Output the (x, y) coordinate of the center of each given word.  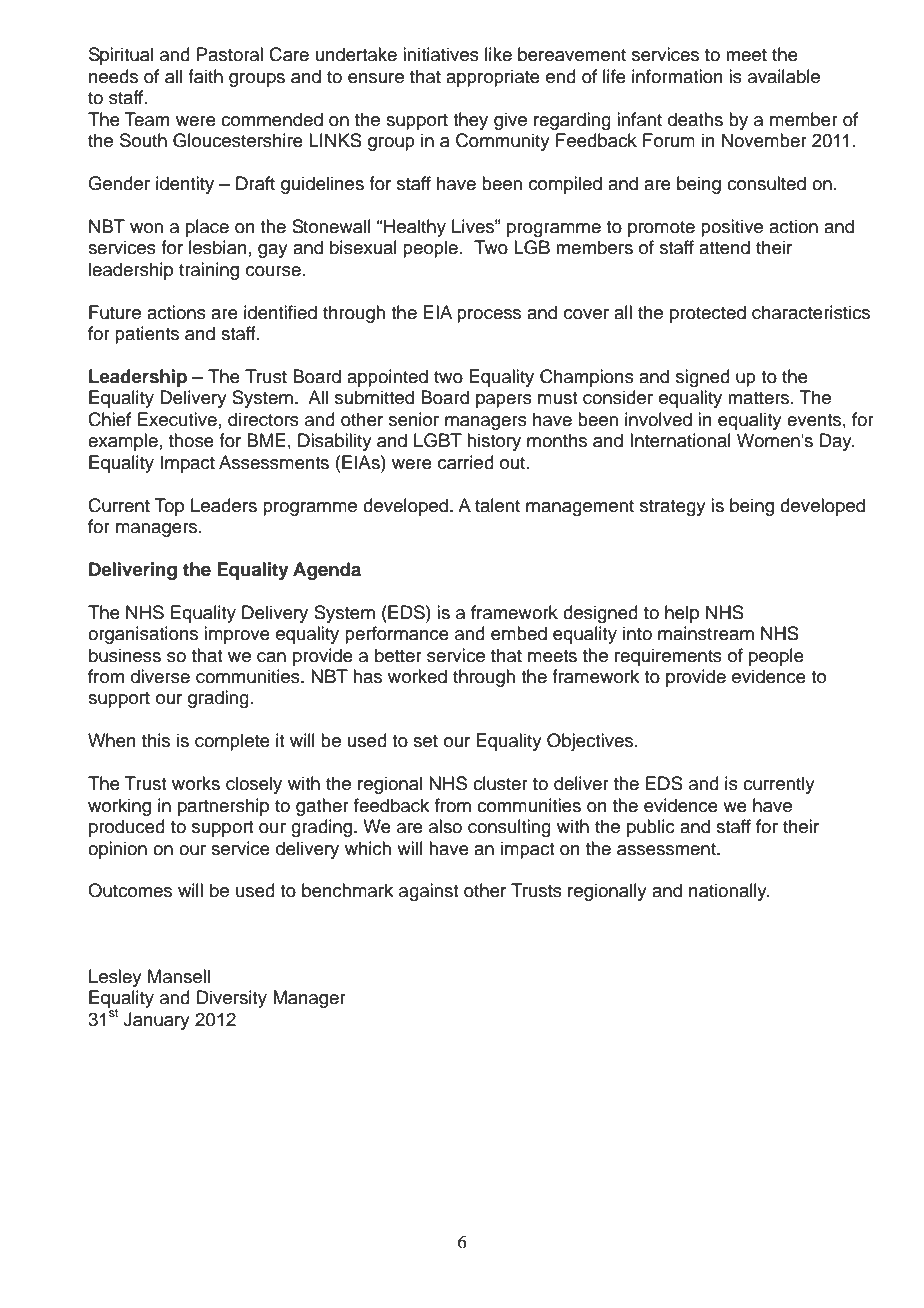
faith (205, 76)
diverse (160, 676)
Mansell (179, 976)
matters (760, 398)
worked (417, 676)
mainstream (706, 633)
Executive (177, 419)
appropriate (493, 78)
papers (504, 401)
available (784, 76)
